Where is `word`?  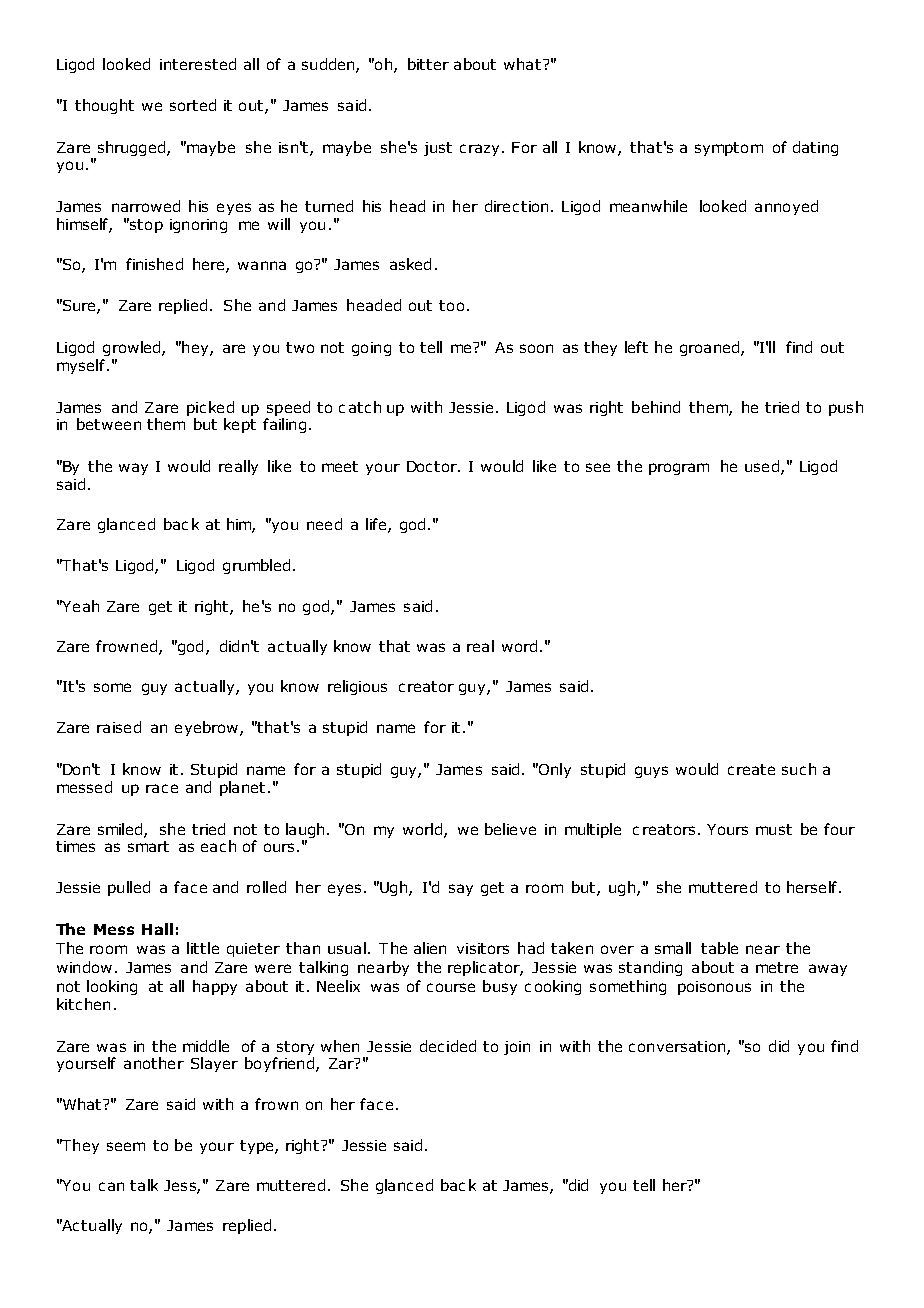
word is located at coordinates (519, 646).
